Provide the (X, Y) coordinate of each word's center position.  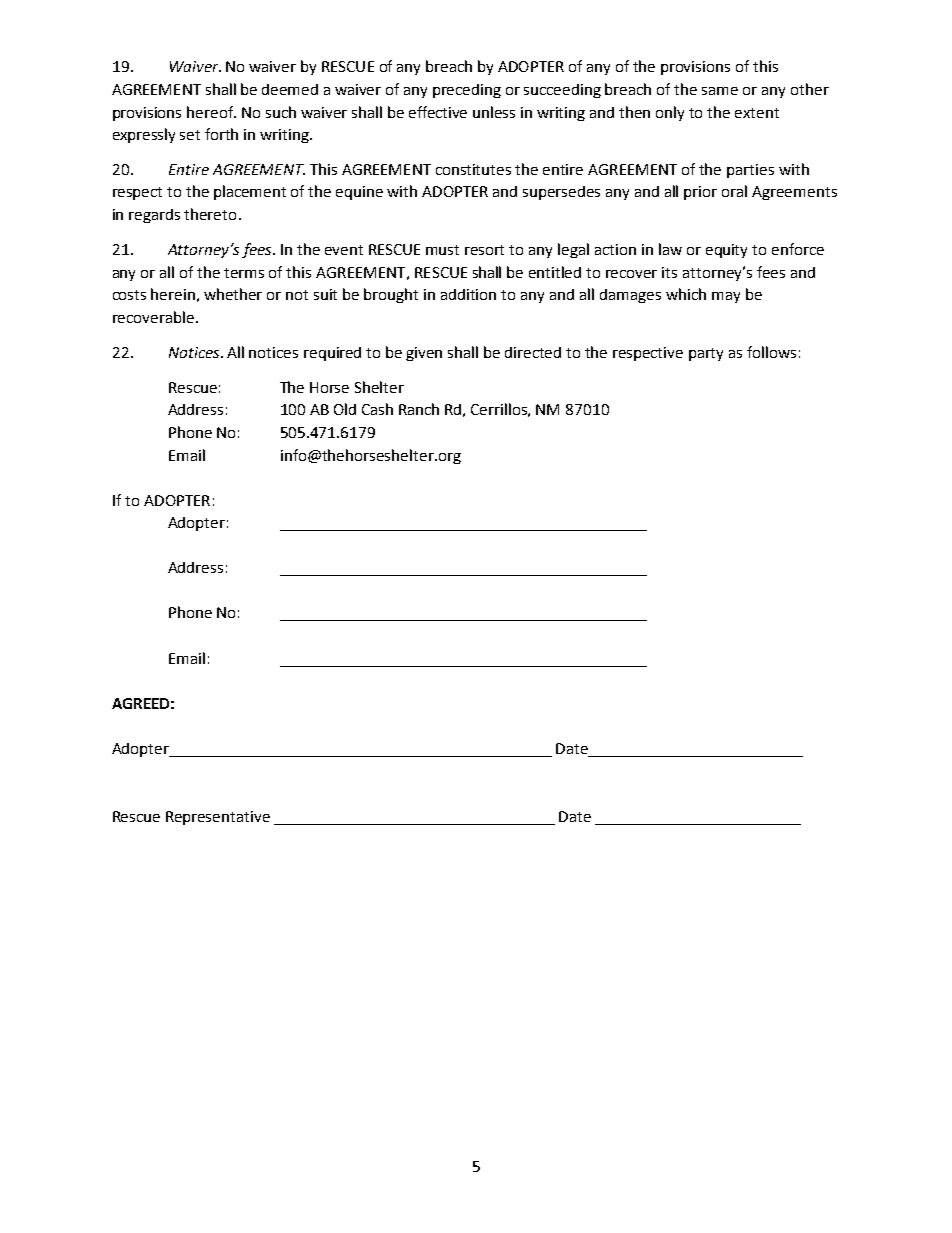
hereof (211, 112)
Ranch (419, 409)
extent (757, 113)
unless (494, 112)
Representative (218, 818)
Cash (377, 409)
